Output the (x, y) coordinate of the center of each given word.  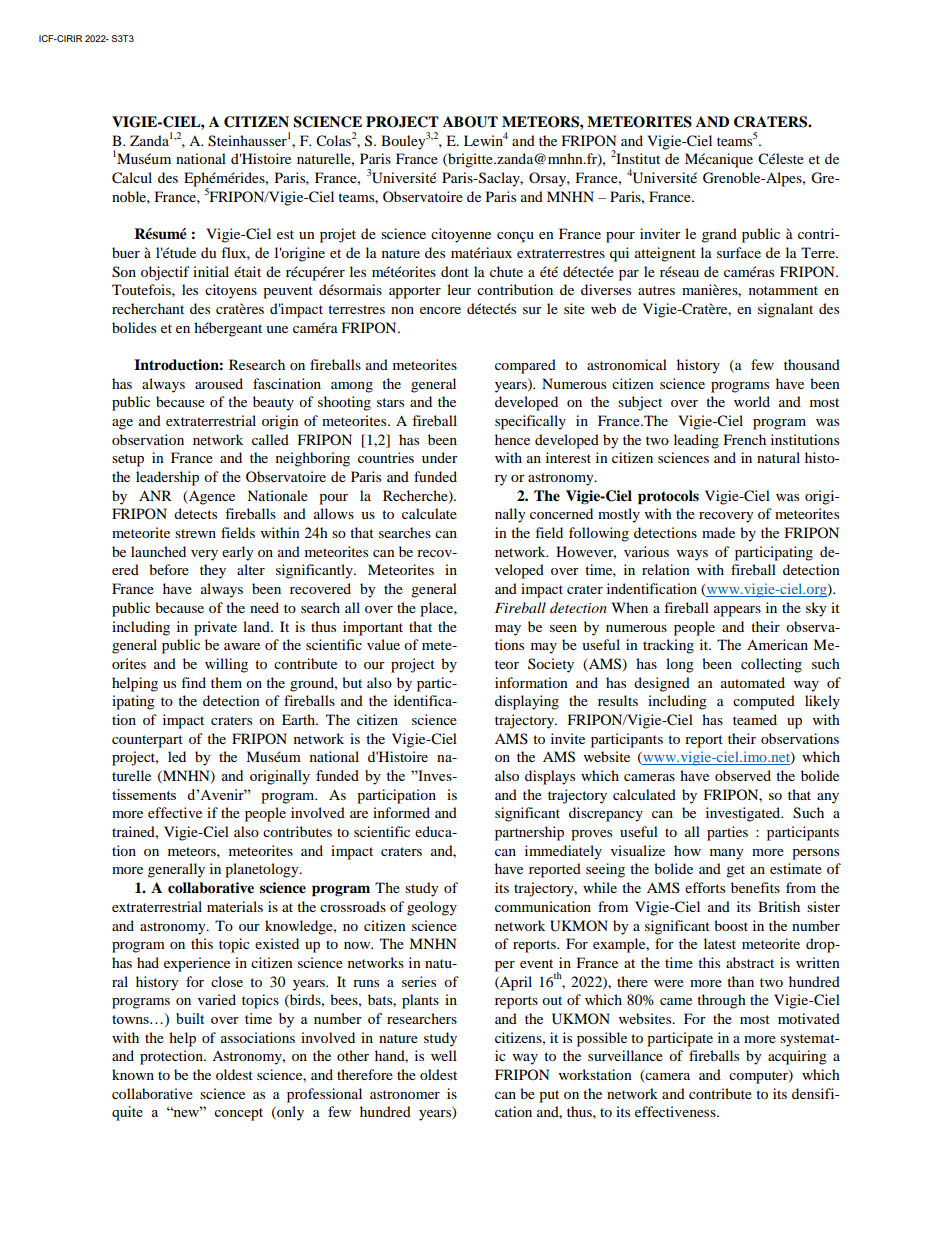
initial (211, 271)
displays (550, 777)
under (440, 457)
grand (719, 235)
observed (743, 775)
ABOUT (470, 122)
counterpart (147, 741)
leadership (167, 478)
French (745, 439)
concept (238, 1114)
